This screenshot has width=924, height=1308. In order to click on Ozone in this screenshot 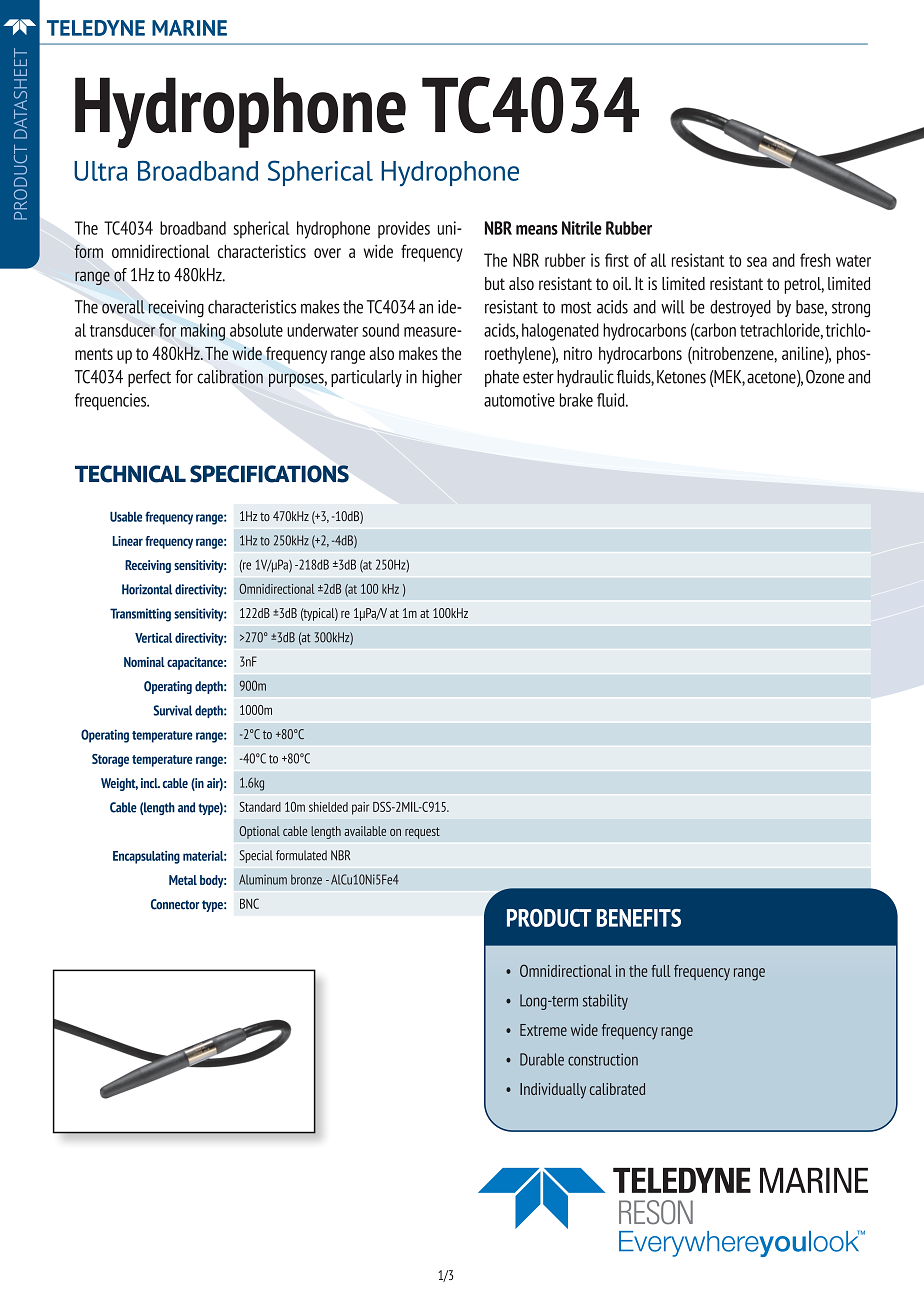, I will do `click(825, 377)`.
